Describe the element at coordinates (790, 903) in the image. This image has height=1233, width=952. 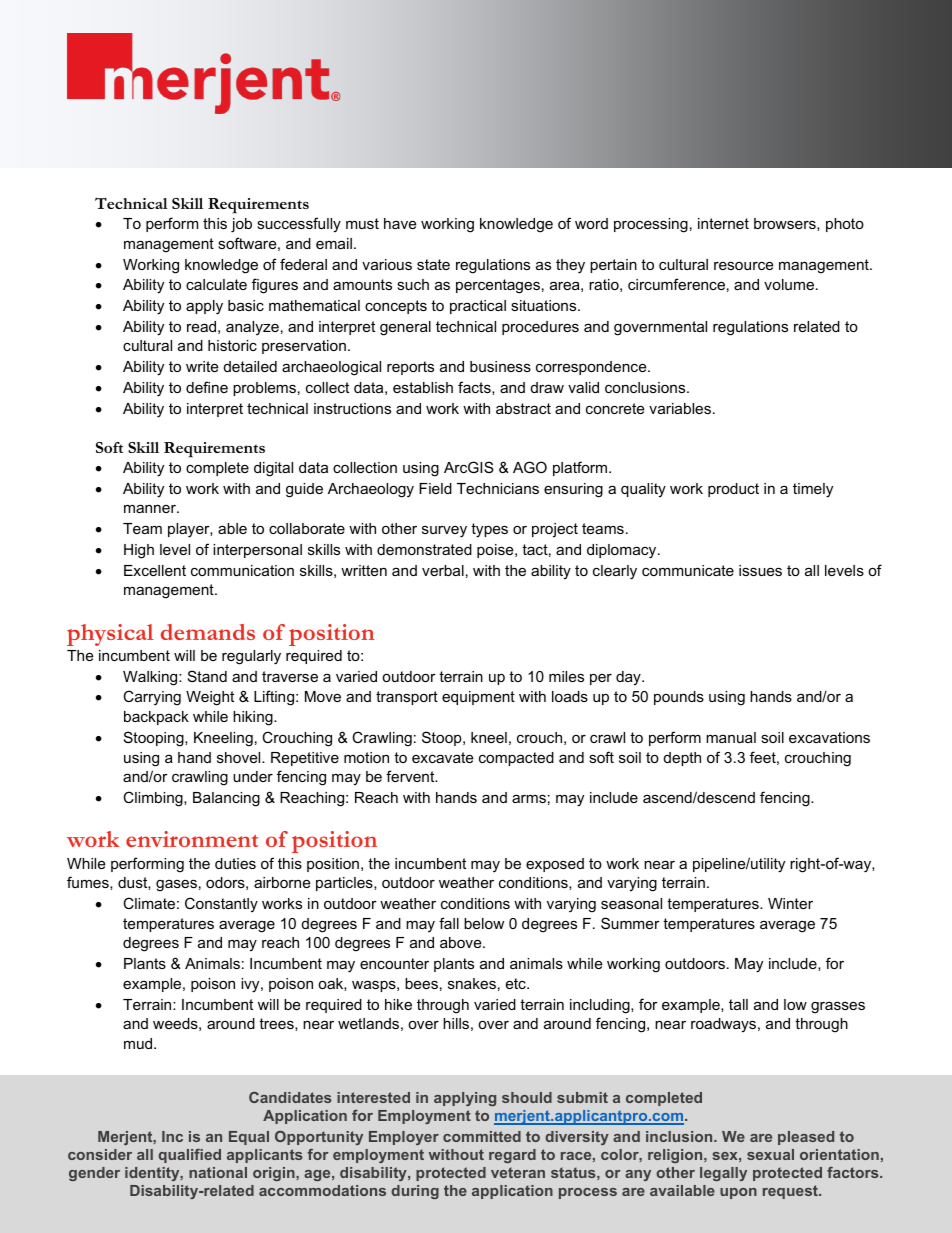
I see `Winter` at that location.
